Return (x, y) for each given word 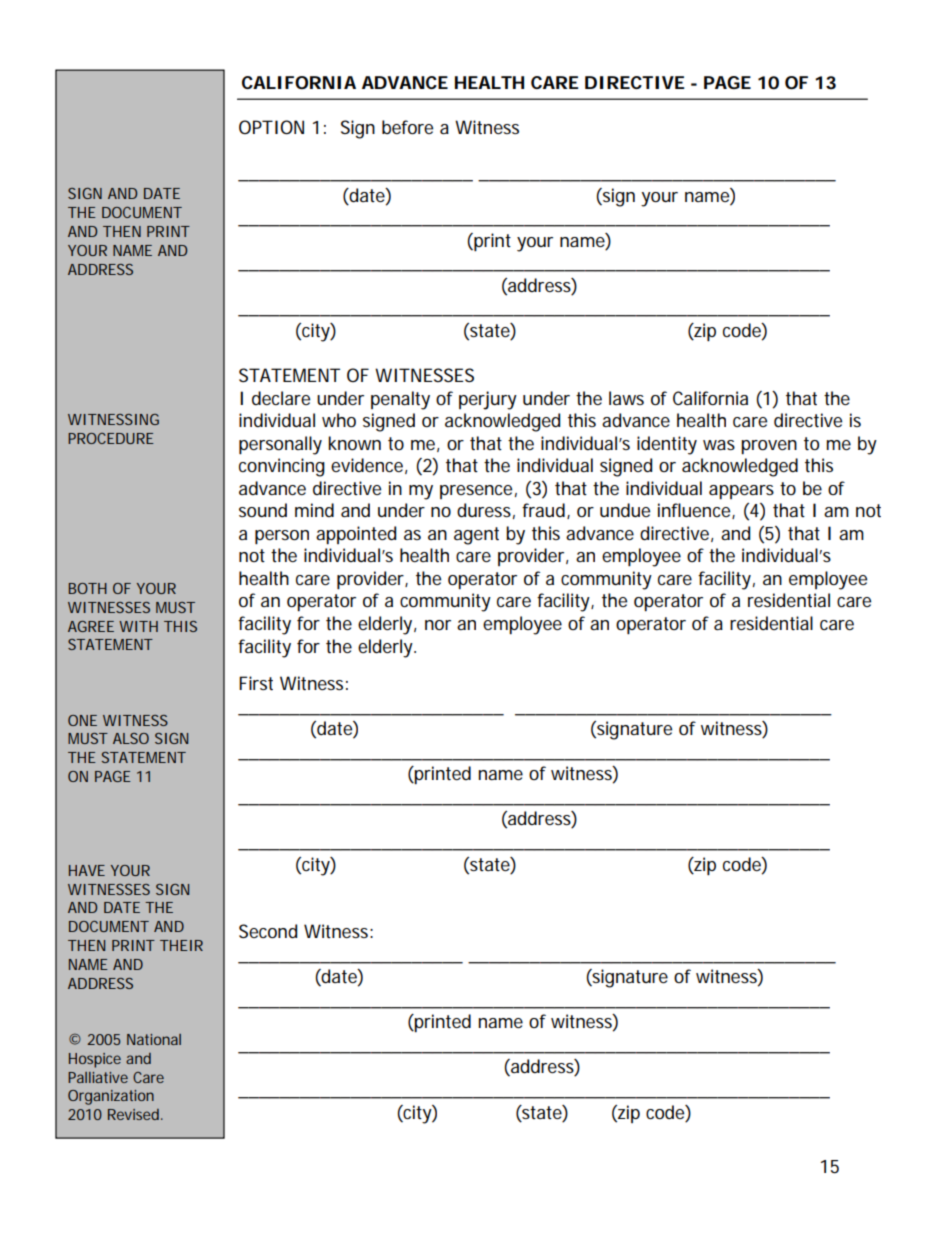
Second (268, 931)
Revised (135, 1114)
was (719, 445)
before (407, 127)
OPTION (271, 127)
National (154, 1039)
